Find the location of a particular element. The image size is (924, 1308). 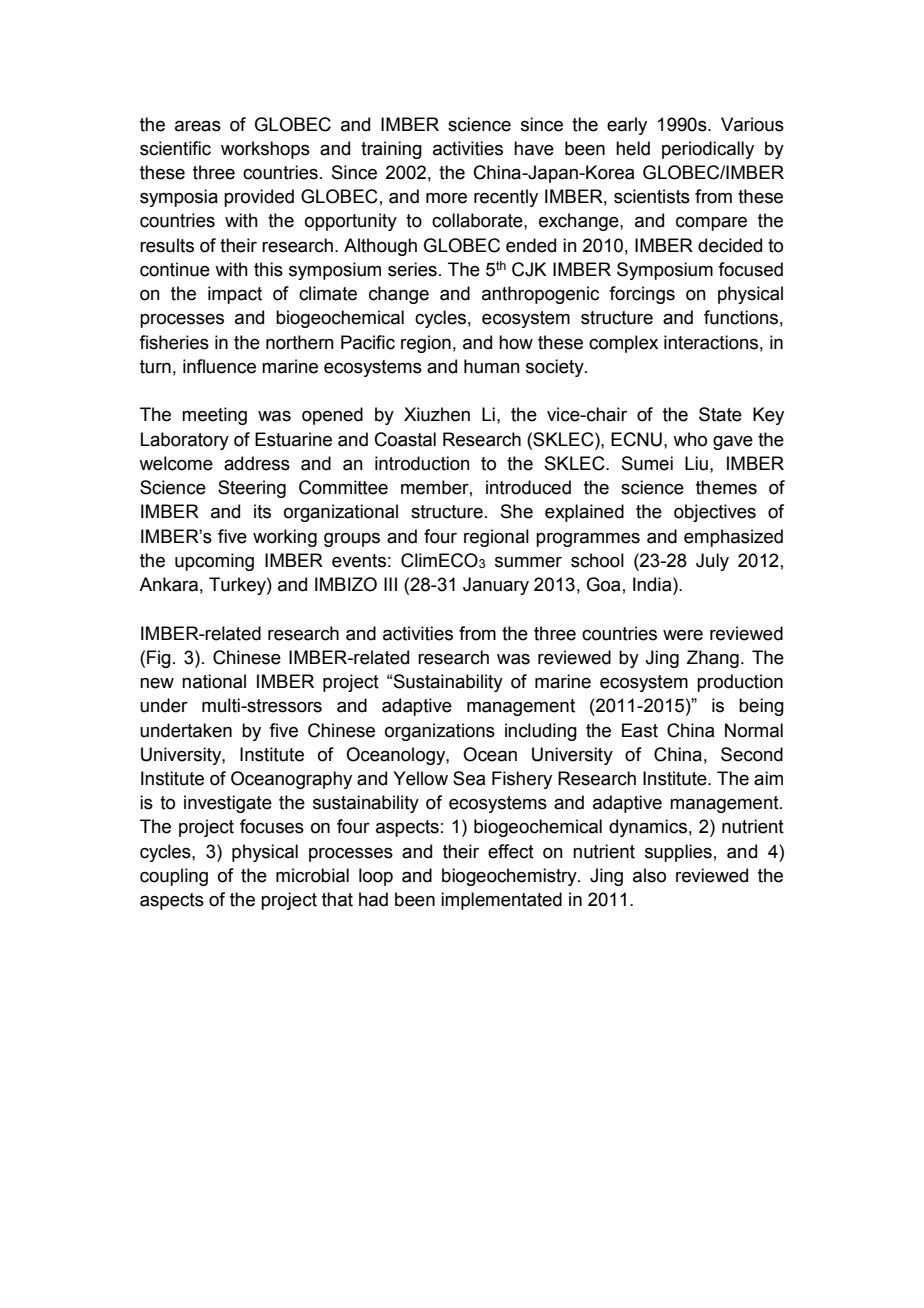

its is located at coordinates (262, 511).
